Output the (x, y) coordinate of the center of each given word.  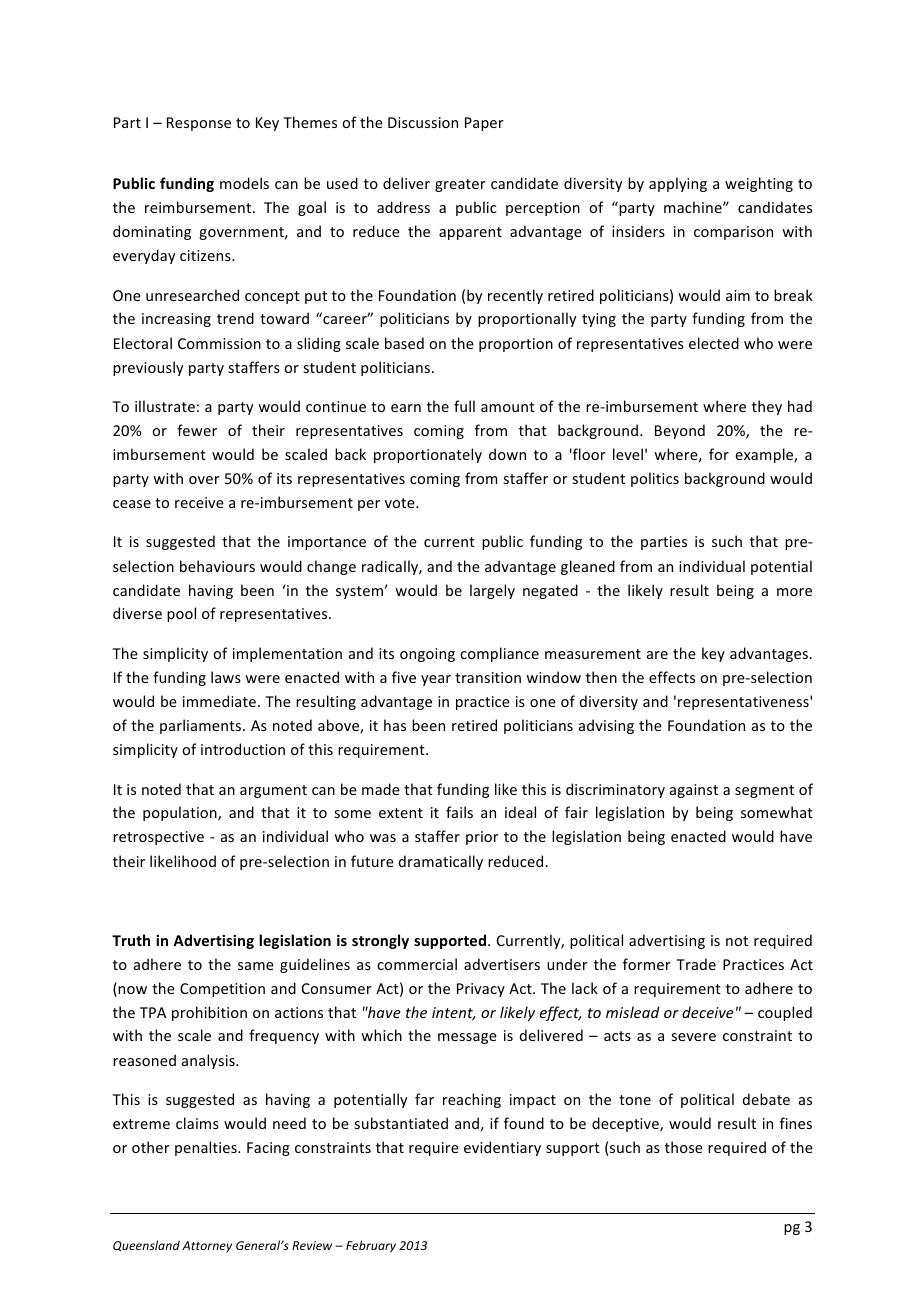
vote (401, 503)
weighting (759, 184)
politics (655, 479)
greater (460, 185)
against (694, 791)
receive (199, 502)
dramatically (441, 862)
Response (199, 124)
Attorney (207, 1247)
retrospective (158, 838)
